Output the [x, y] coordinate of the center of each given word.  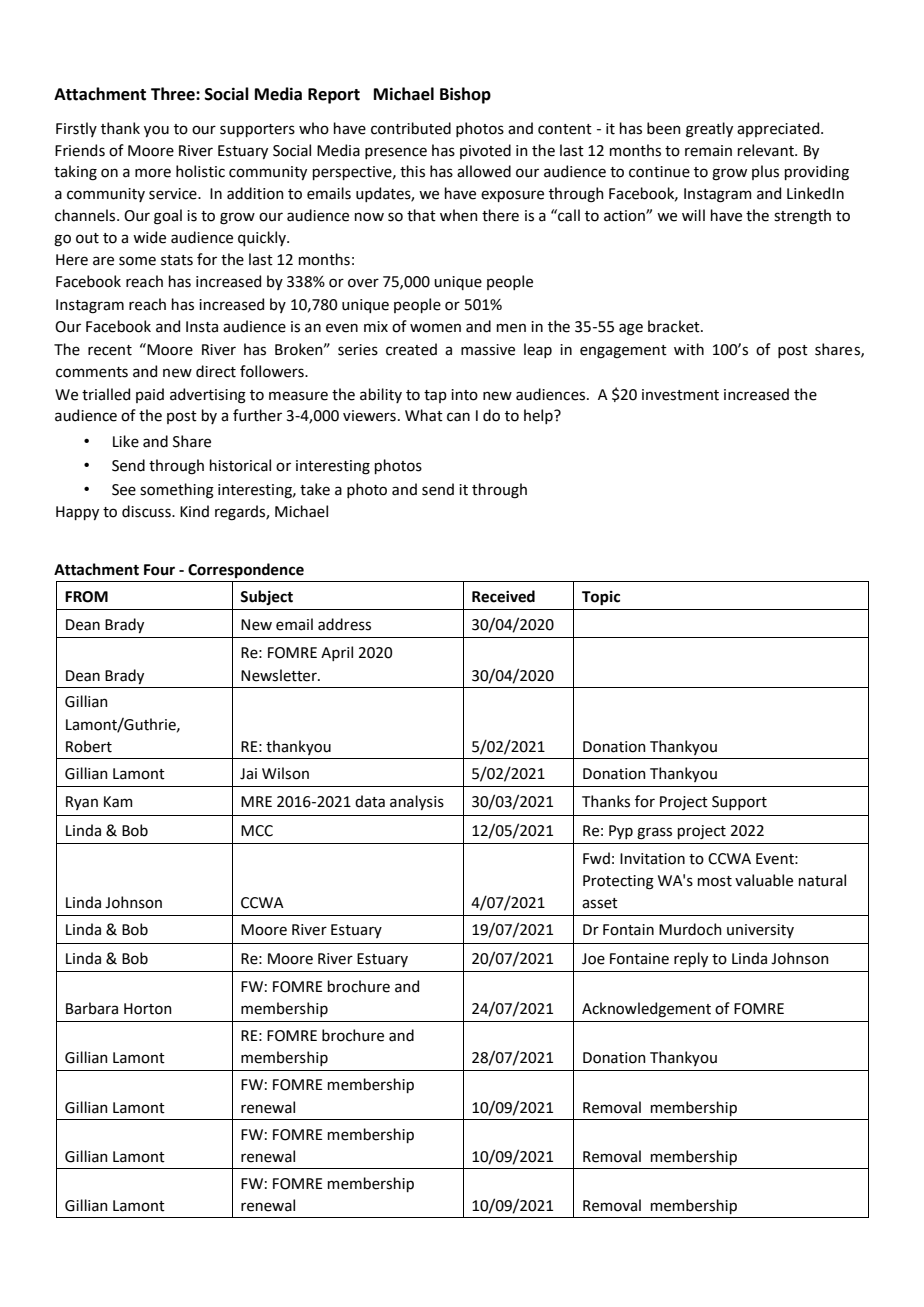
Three [174, 94]
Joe [593, 959]
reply [691, 959]
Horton [148, 1009]
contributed [411, 128]
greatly [709, 130]
